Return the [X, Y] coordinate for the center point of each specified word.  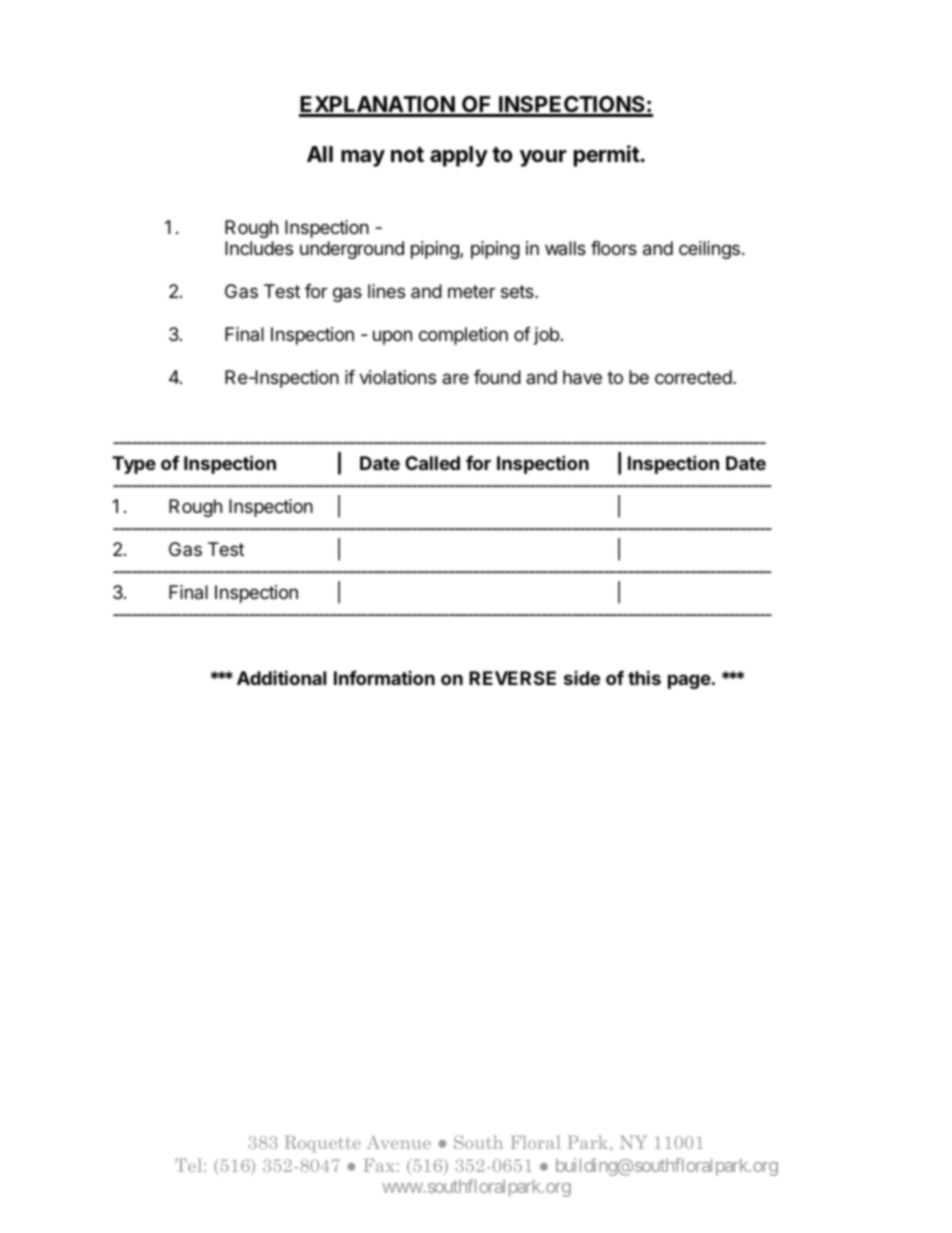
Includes [259, 248]
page [689, 681]
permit [607, 156]
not [407, 154]
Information [384, 678]
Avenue [399, 1142]
